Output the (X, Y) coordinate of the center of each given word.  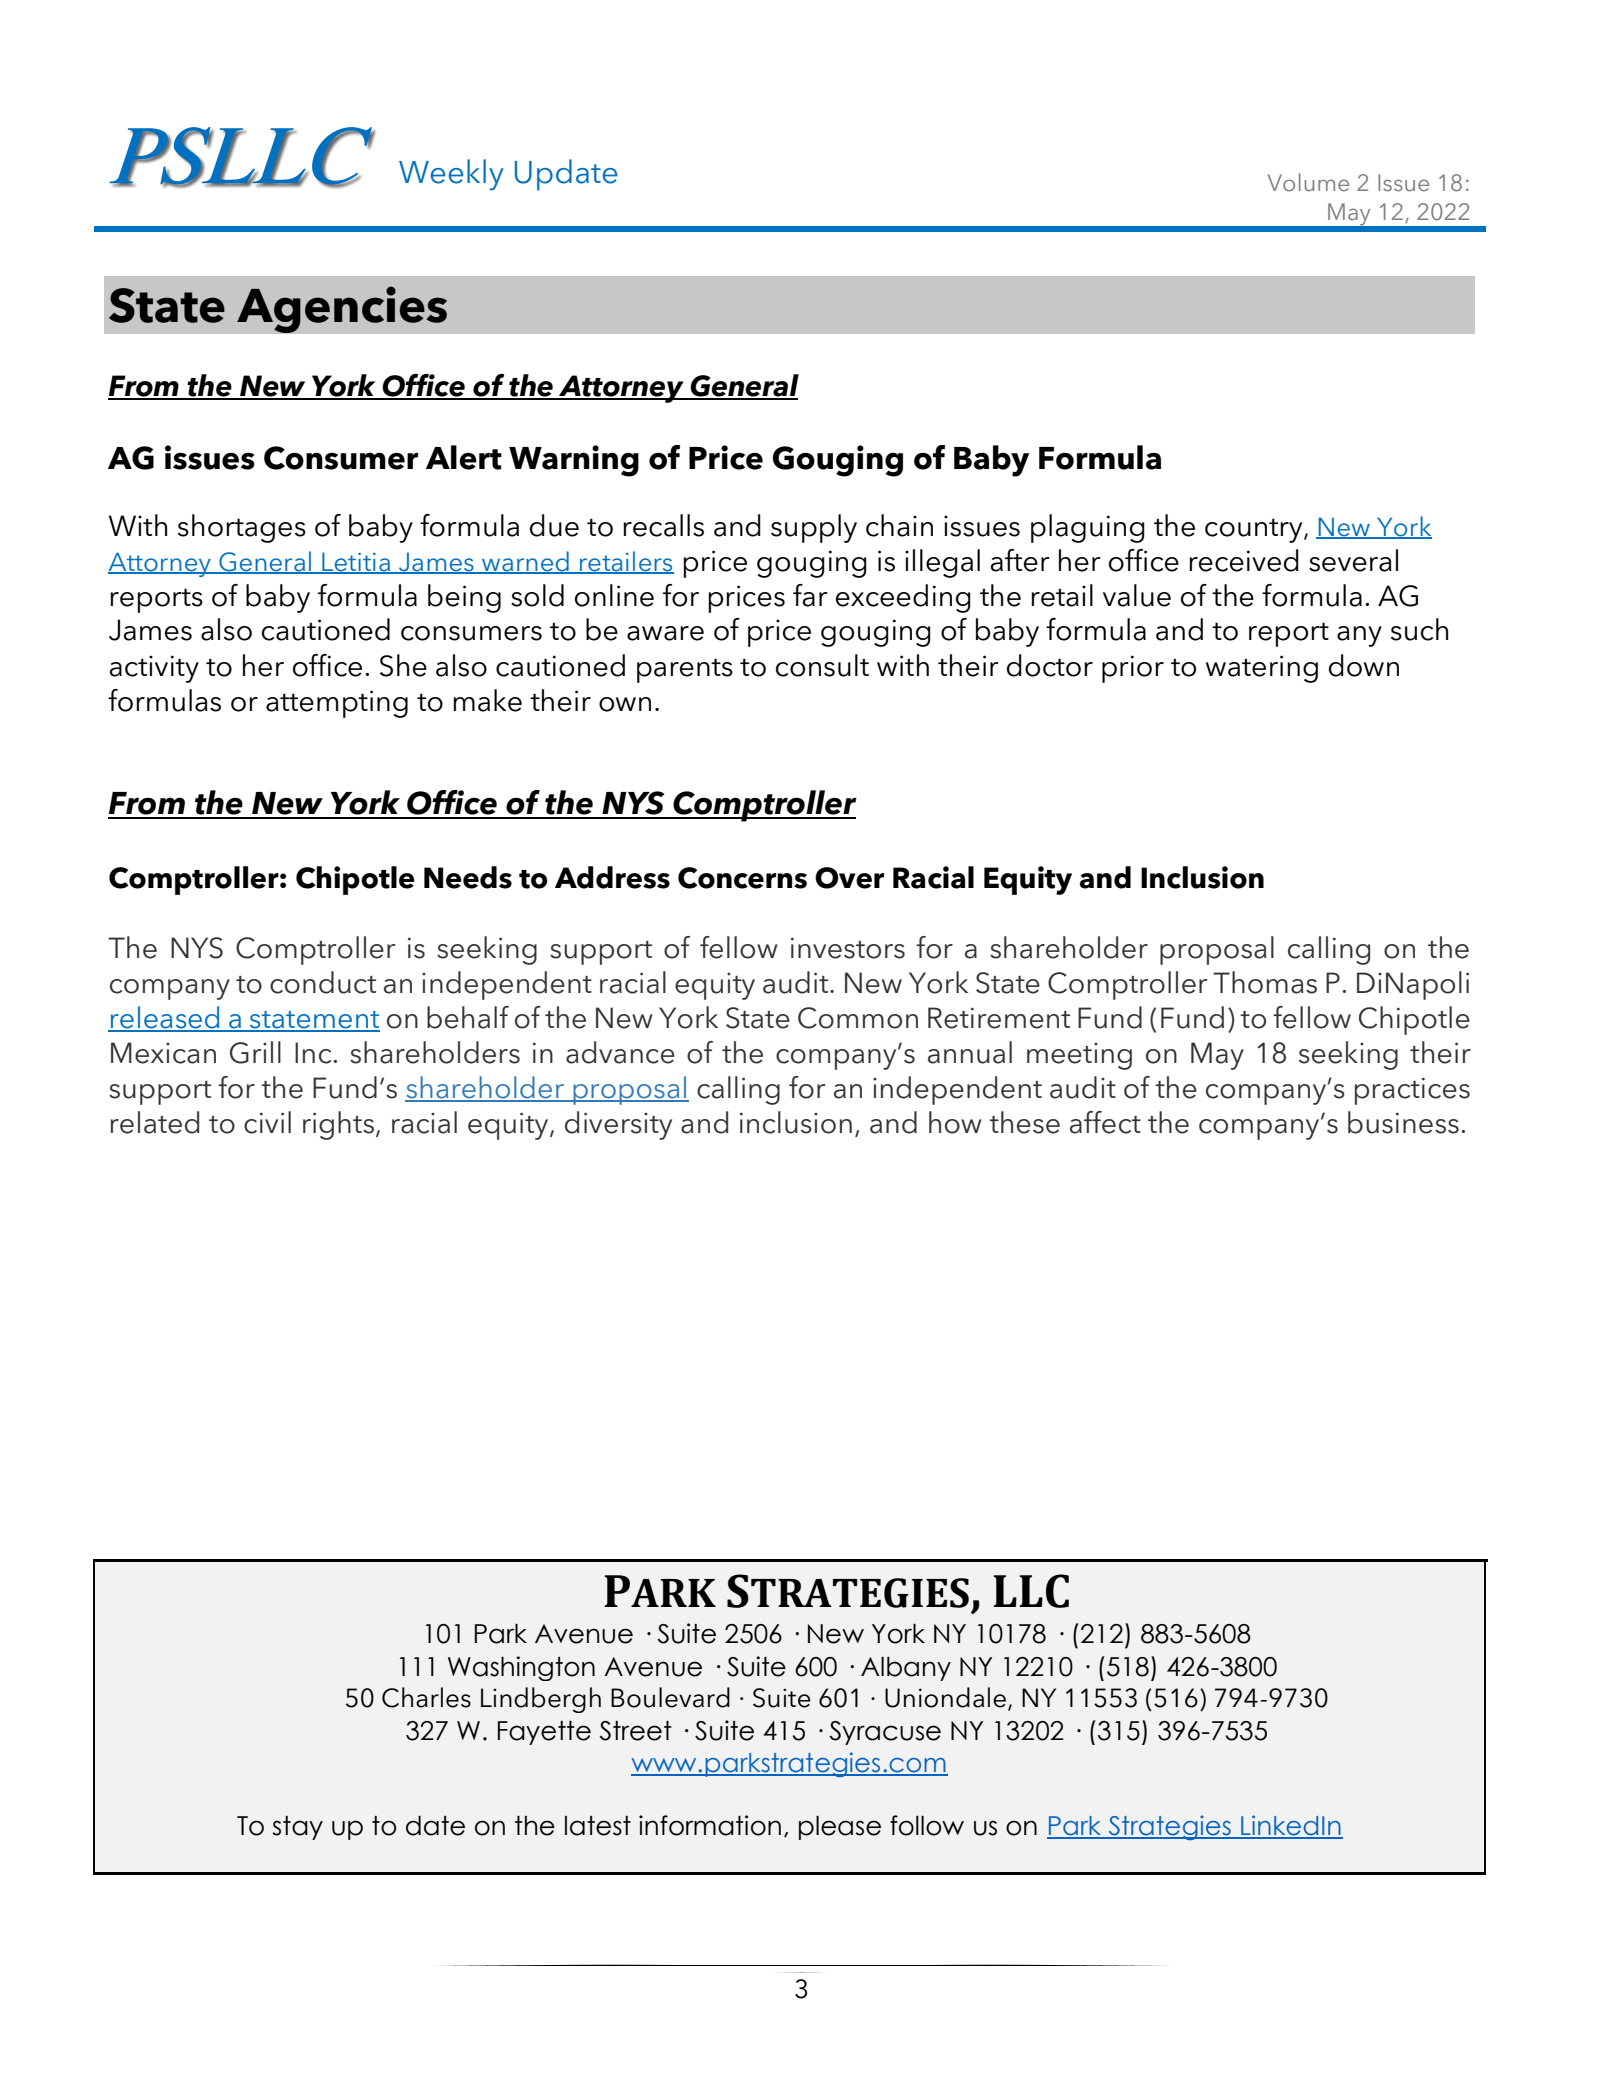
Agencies (342, 309)
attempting (337, 704)
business (1403, 1122)
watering (1262, 669)
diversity (618, 1125)
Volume (1308, 182)
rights (338, 1125)
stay (297, 1828)
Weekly (451, 175)
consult (822, 665)
